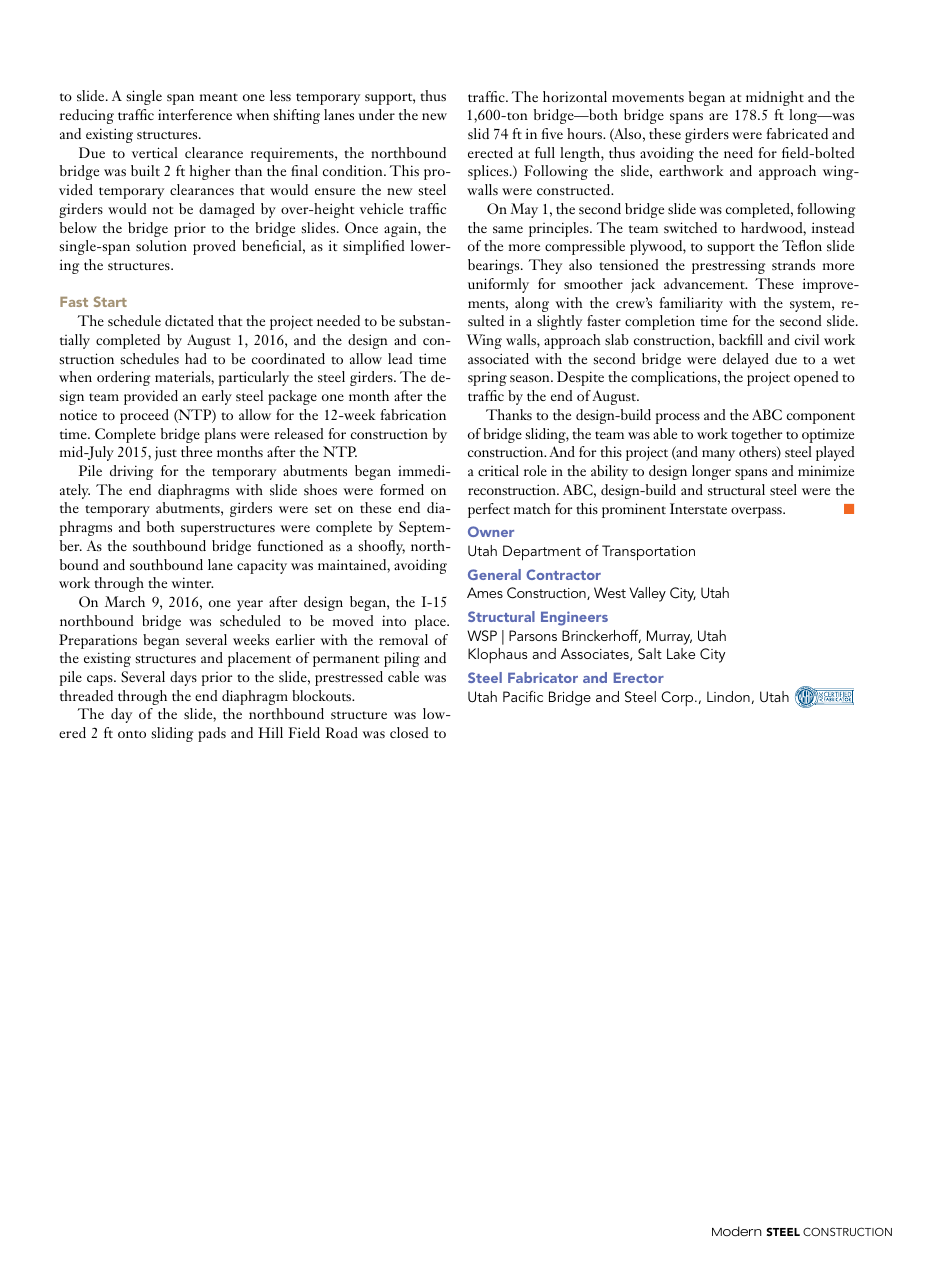  Describe the element at coordinates (498, 285) in the image. I see `uniformly` at that location.
